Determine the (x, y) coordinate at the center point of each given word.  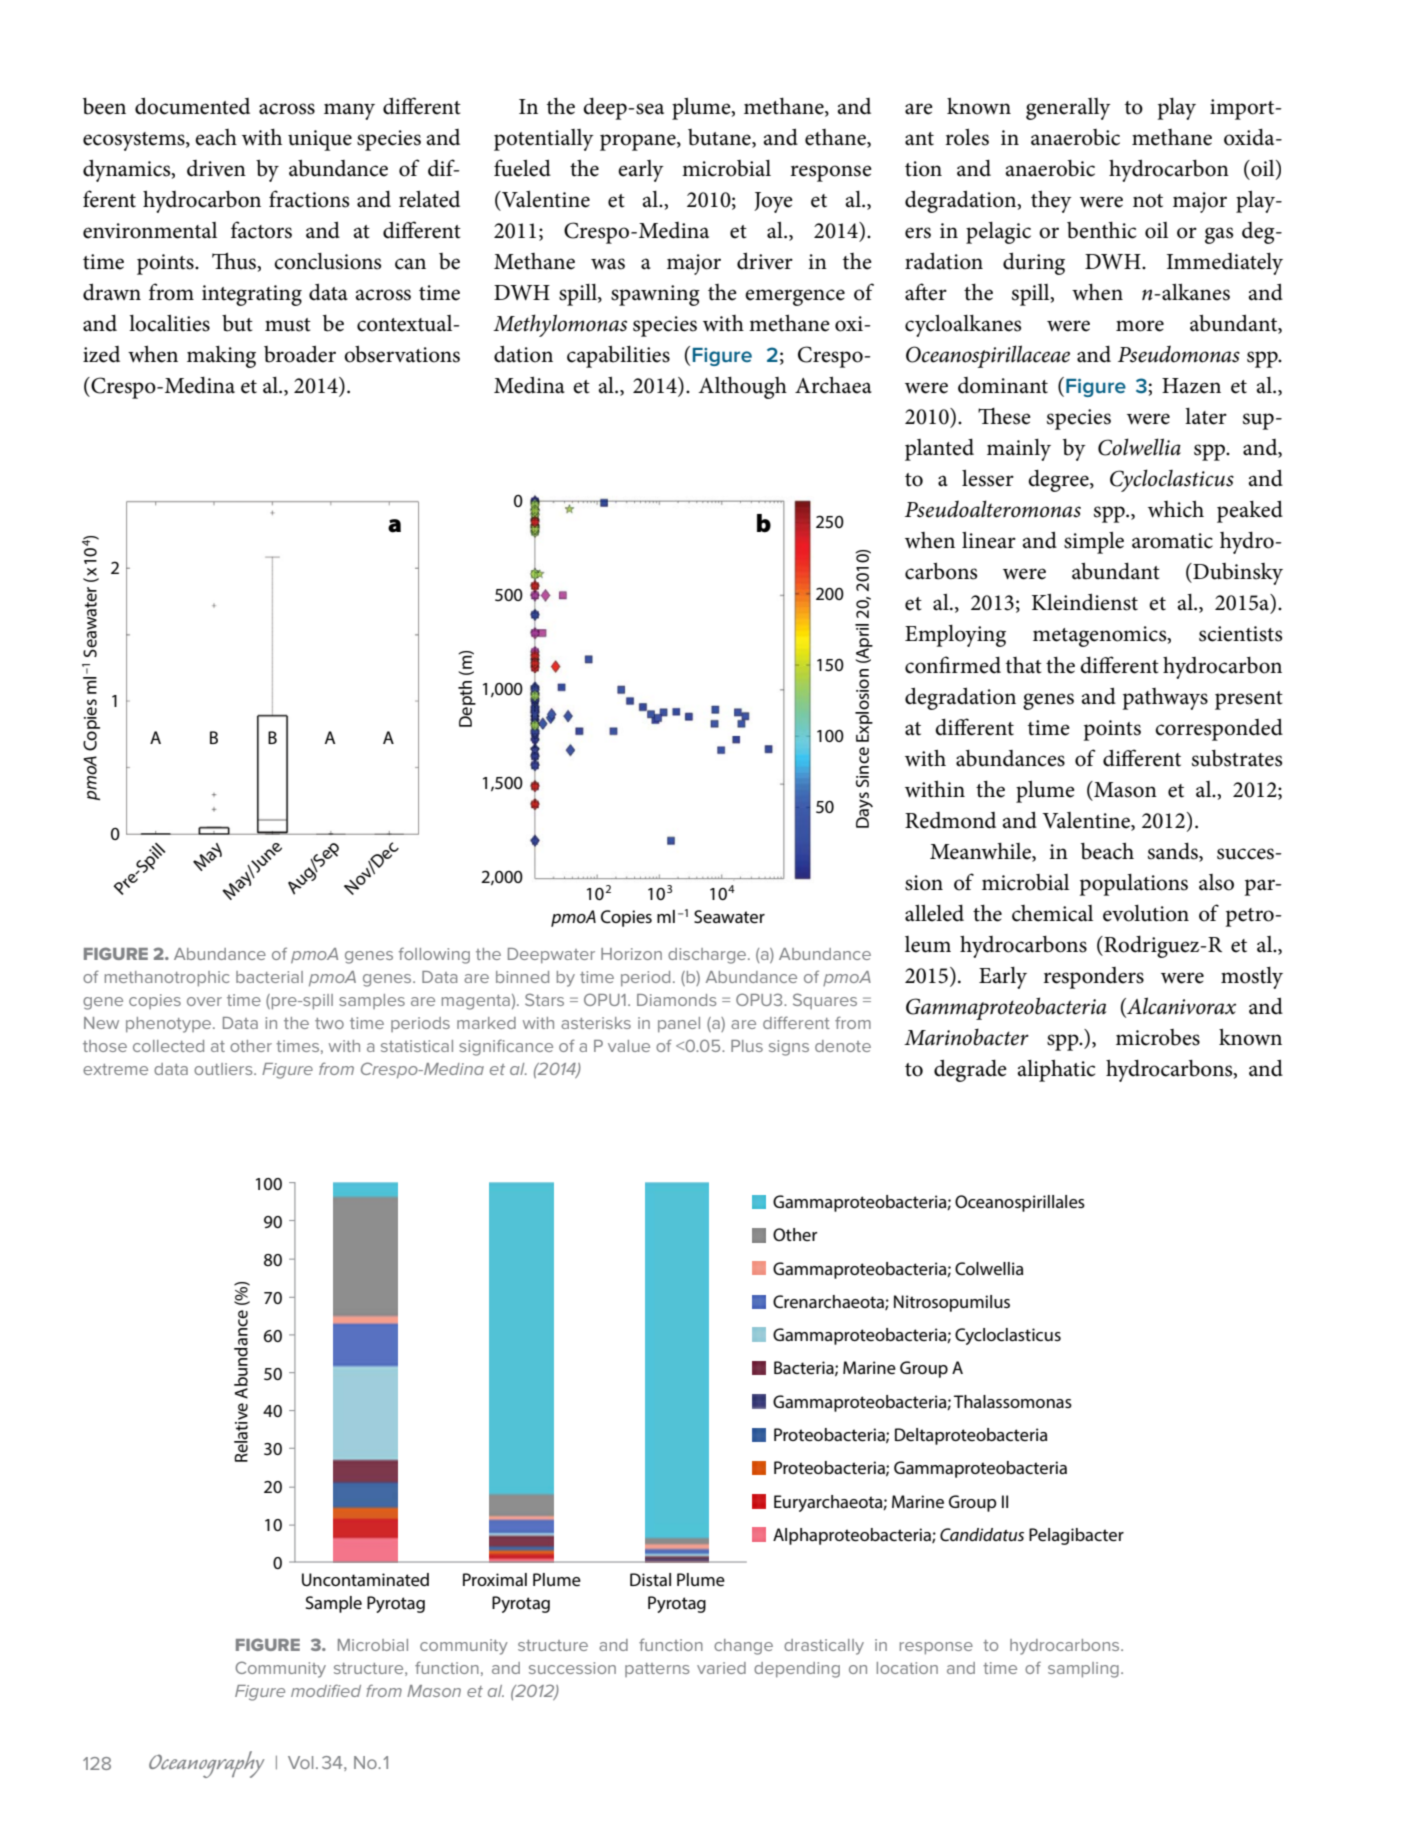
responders (1093, 978)
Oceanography (207, 1764)
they (1051, 201)
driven (216, 168)
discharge (708, 956)
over (204, 1001)
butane (720, 138)
